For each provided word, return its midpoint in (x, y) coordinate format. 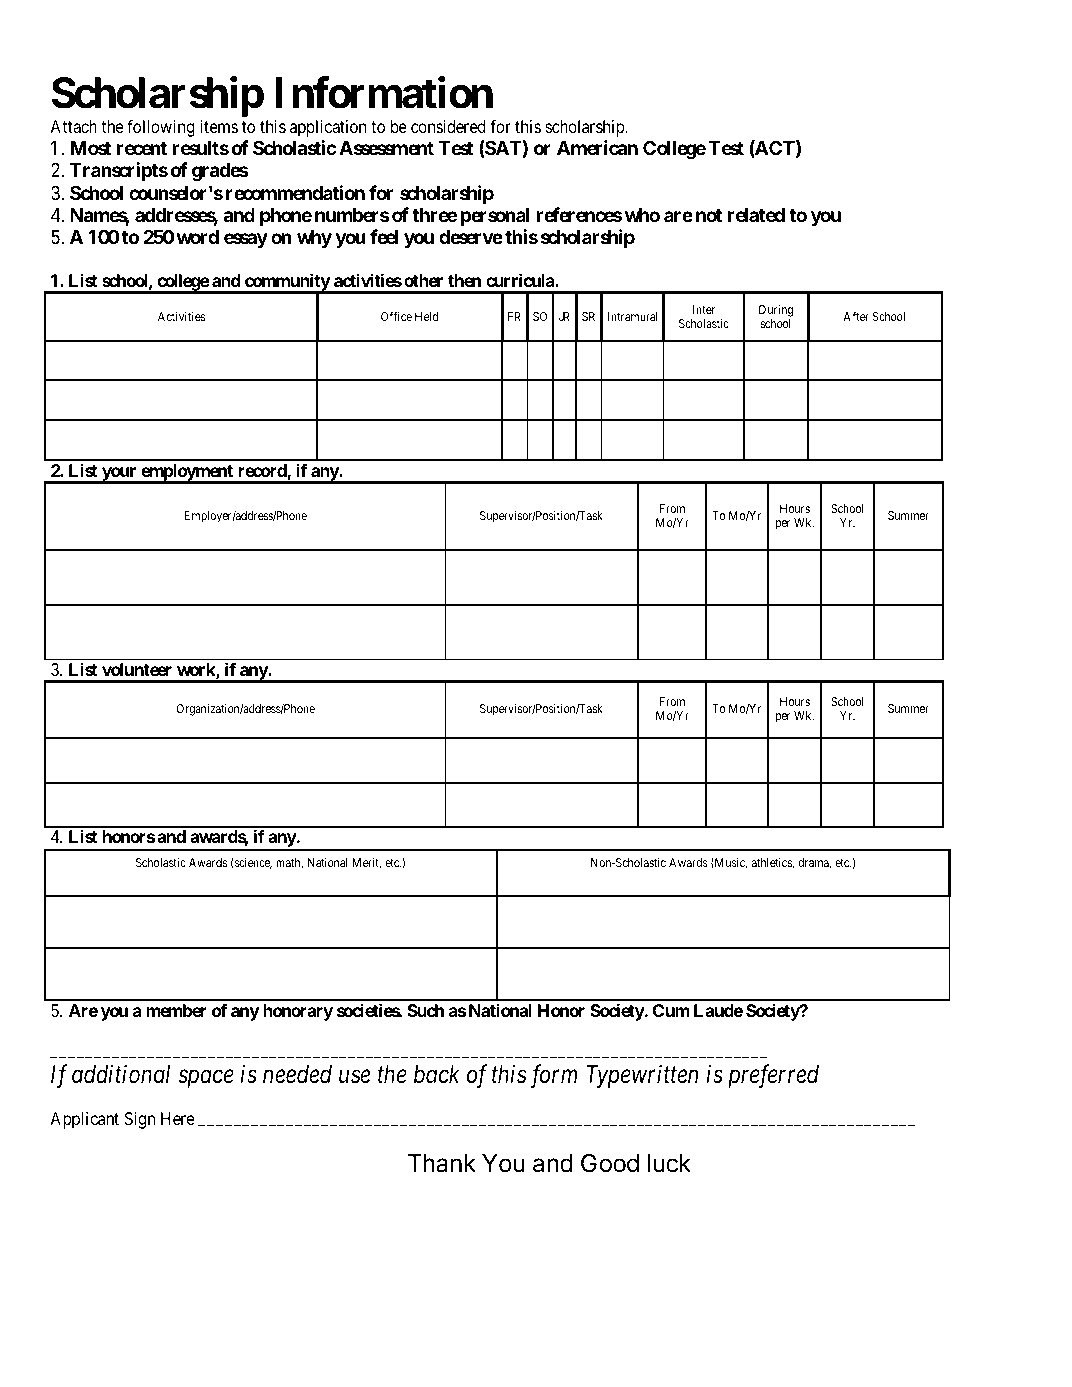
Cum (671, 1010)
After (856, 316)
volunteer (137, 669)
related (756, 215)
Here (178, 1118)
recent (142, 148)
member (176, 1010)
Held (426, 316)
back (437, 1074)
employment (187, 473)
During (776, 311)
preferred (773, 1076)
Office (396, 316)
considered (448, 126)
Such (425, 1010)
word (197, 237)
